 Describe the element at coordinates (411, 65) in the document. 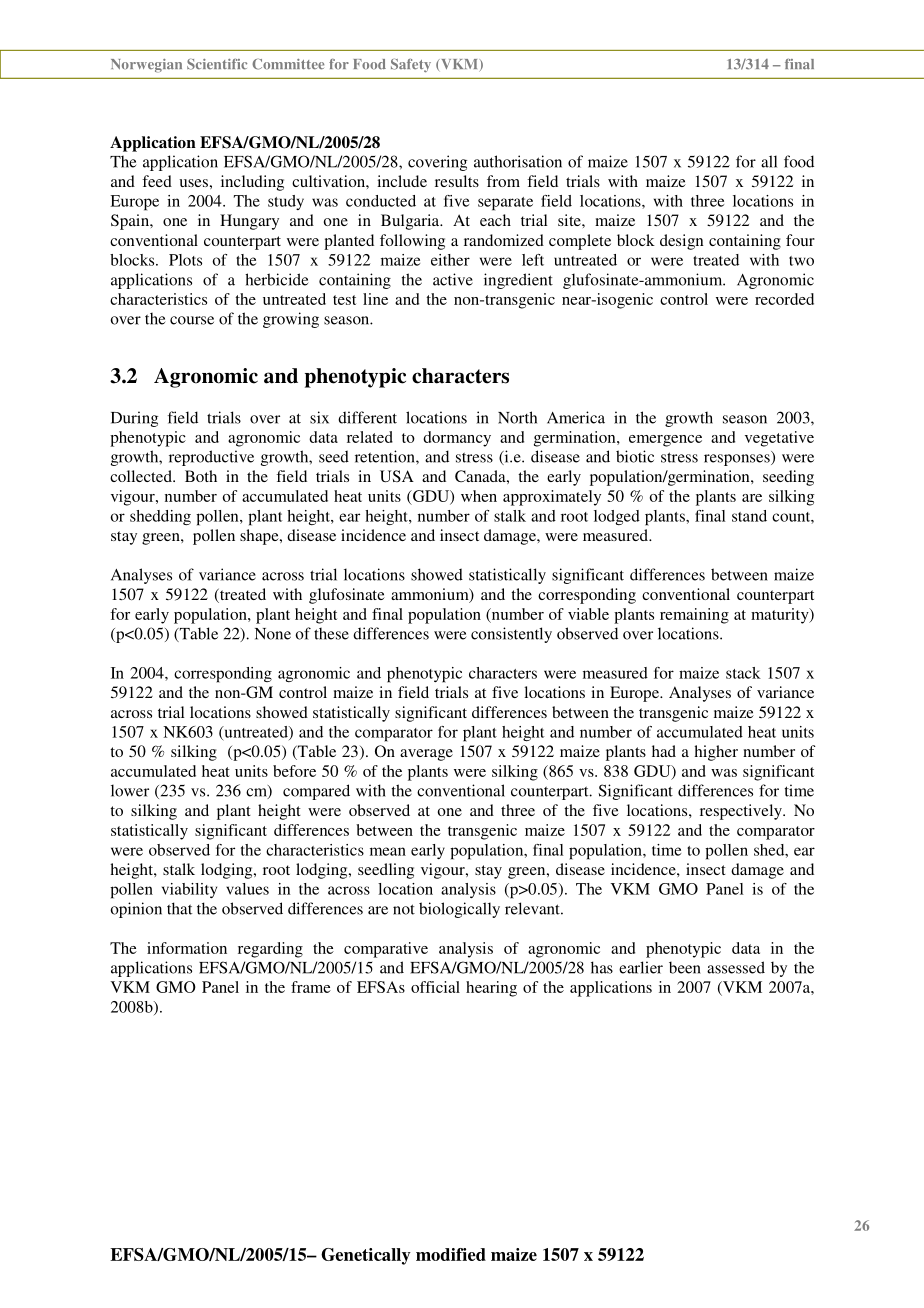

I see `Safety` at that location.
